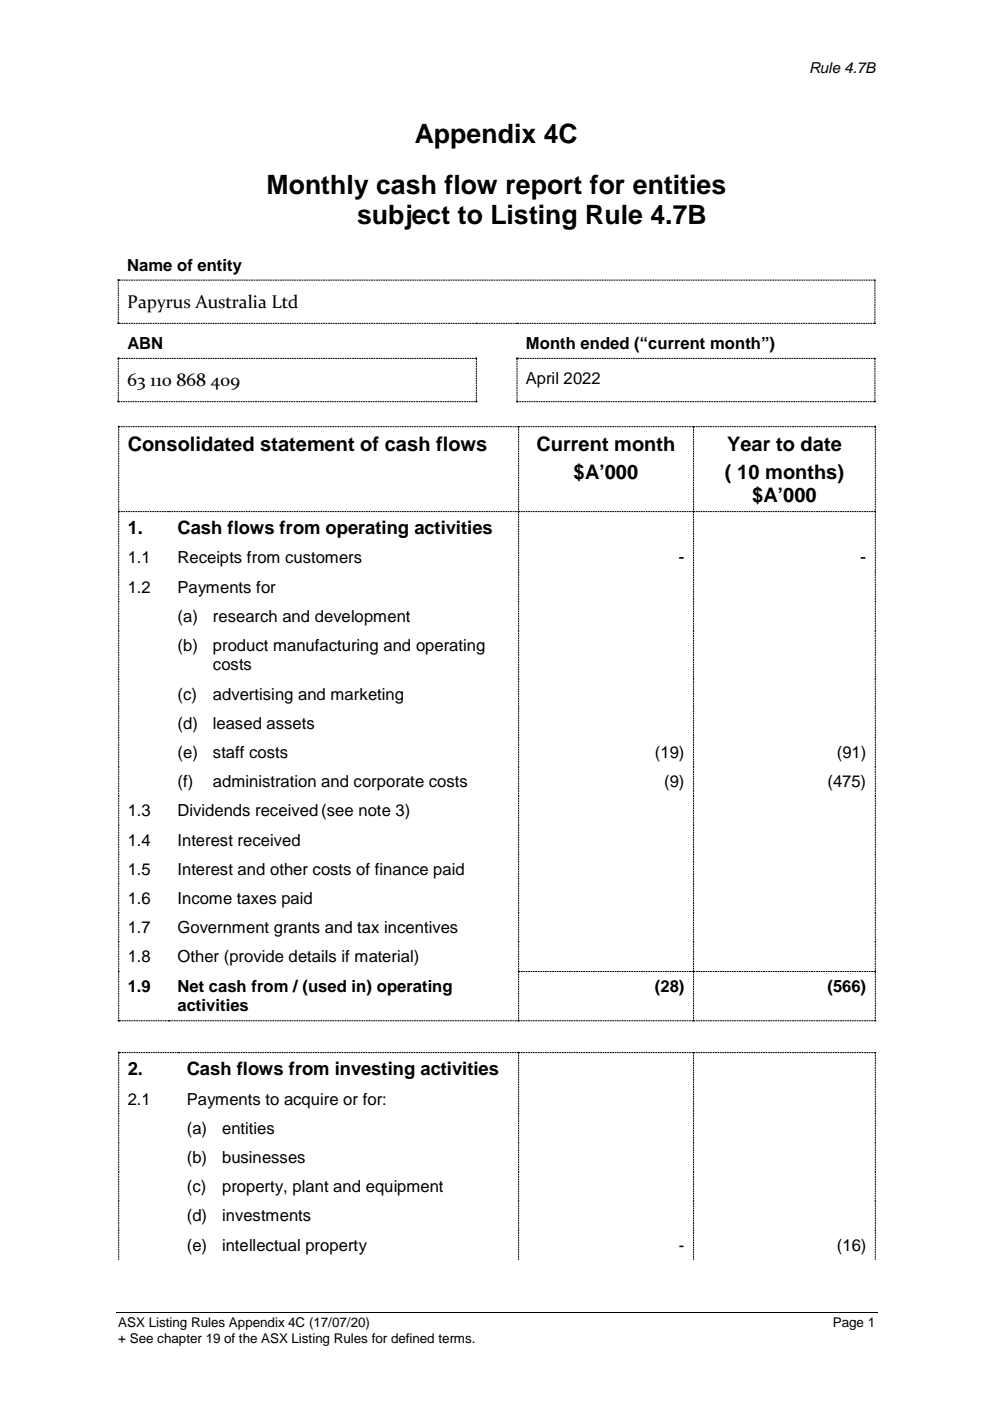 Image resolution: width=993 pixels, height=1405 pixels. Describe the element at coordinates (848, 1323) in the screenshot. I see `Page` at that location.
